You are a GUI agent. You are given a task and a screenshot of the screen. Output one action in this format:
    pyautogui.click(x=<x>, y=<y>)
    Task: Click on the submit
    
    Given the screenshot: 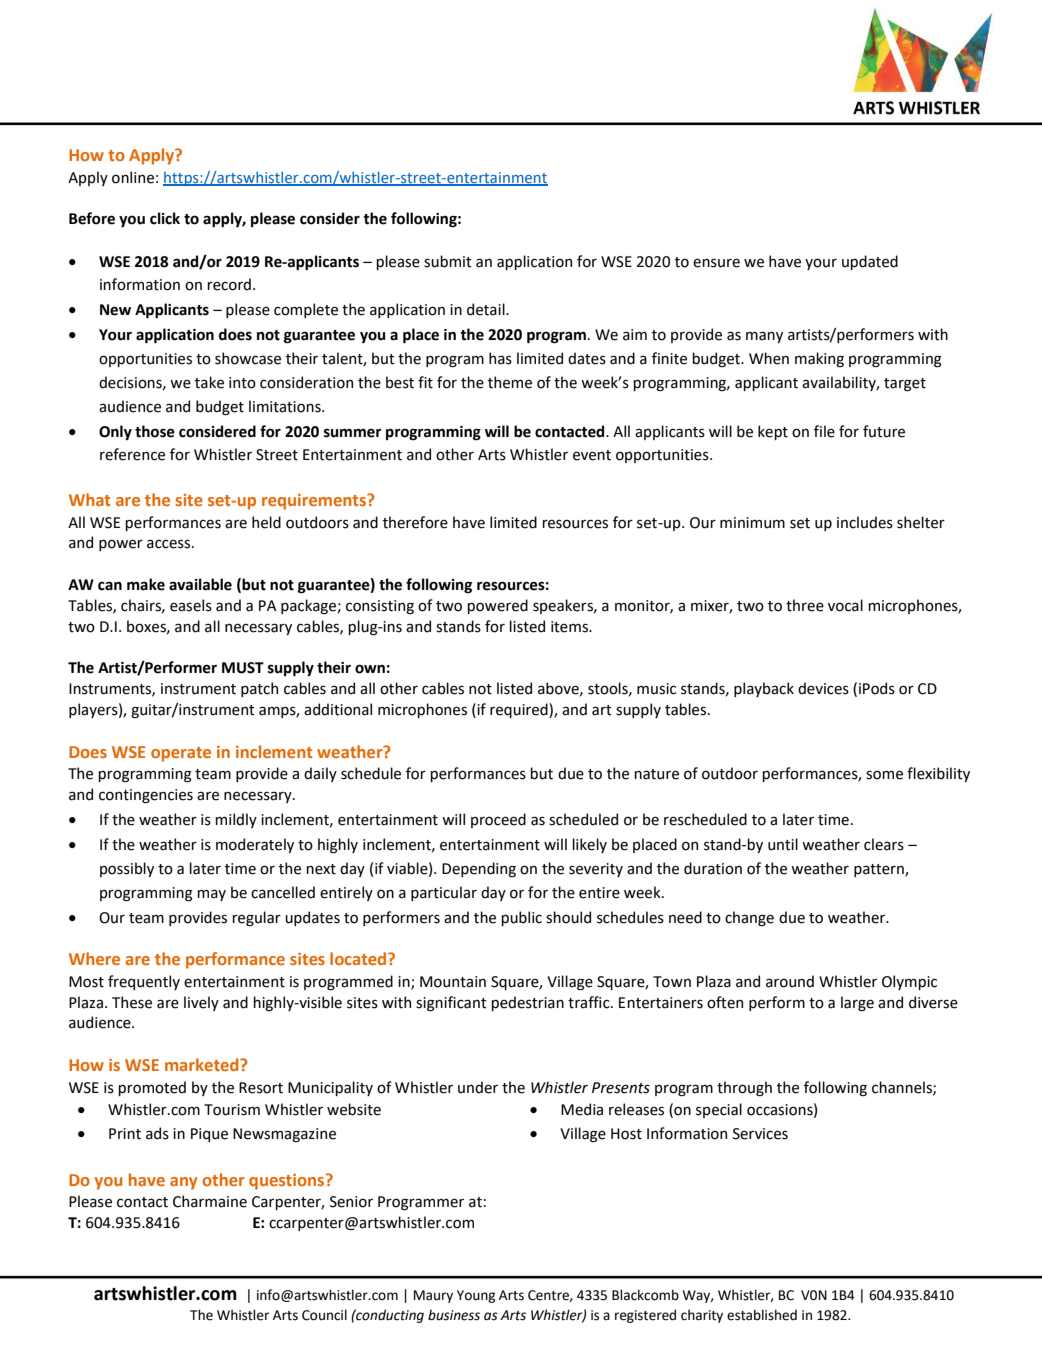 What is the action you would take?
    pyautogui.click(x=448, y=261)
